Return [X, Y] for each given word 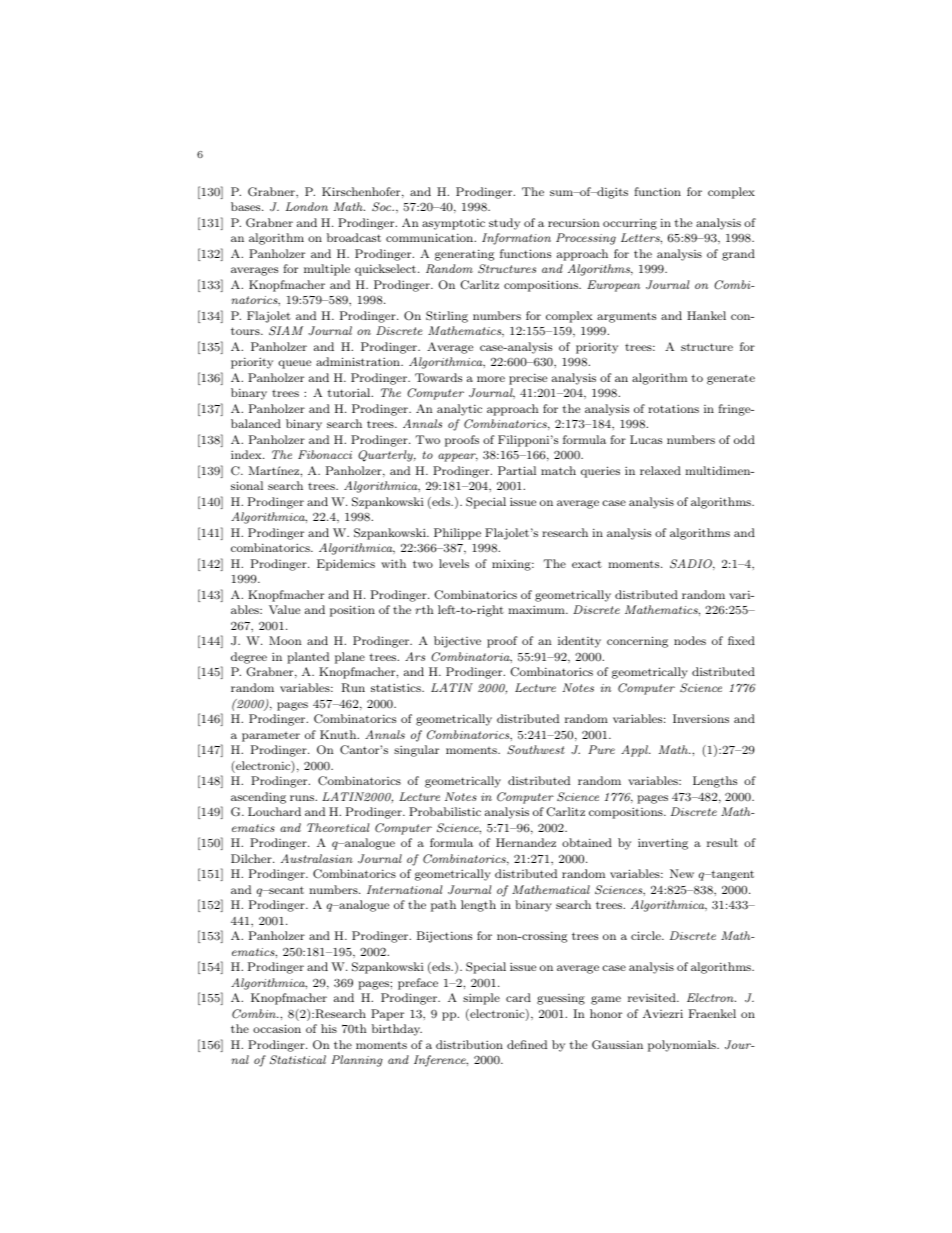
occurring [630, 224]
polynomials [683, 1046]
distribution [469, 1044]
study [504, 224]
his [329, 1028]
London [307, 206]
